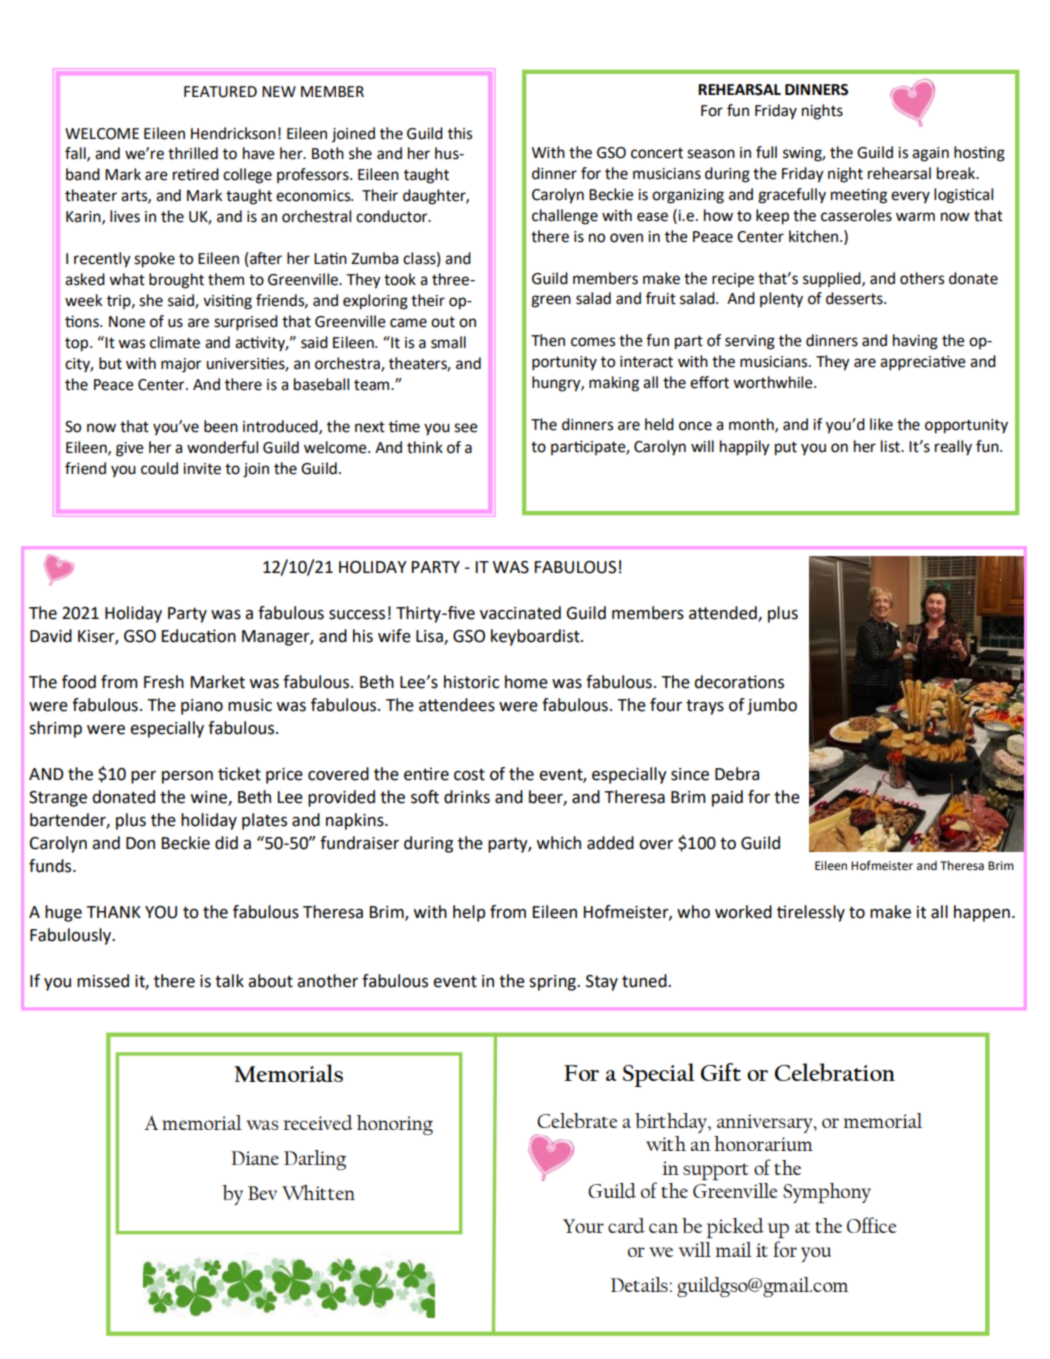 The image size is (1050, 1359). What do you see at coordinates (262, 1193) in the screenshot?
I see `Bev` at bounding box center [262, 1193].
